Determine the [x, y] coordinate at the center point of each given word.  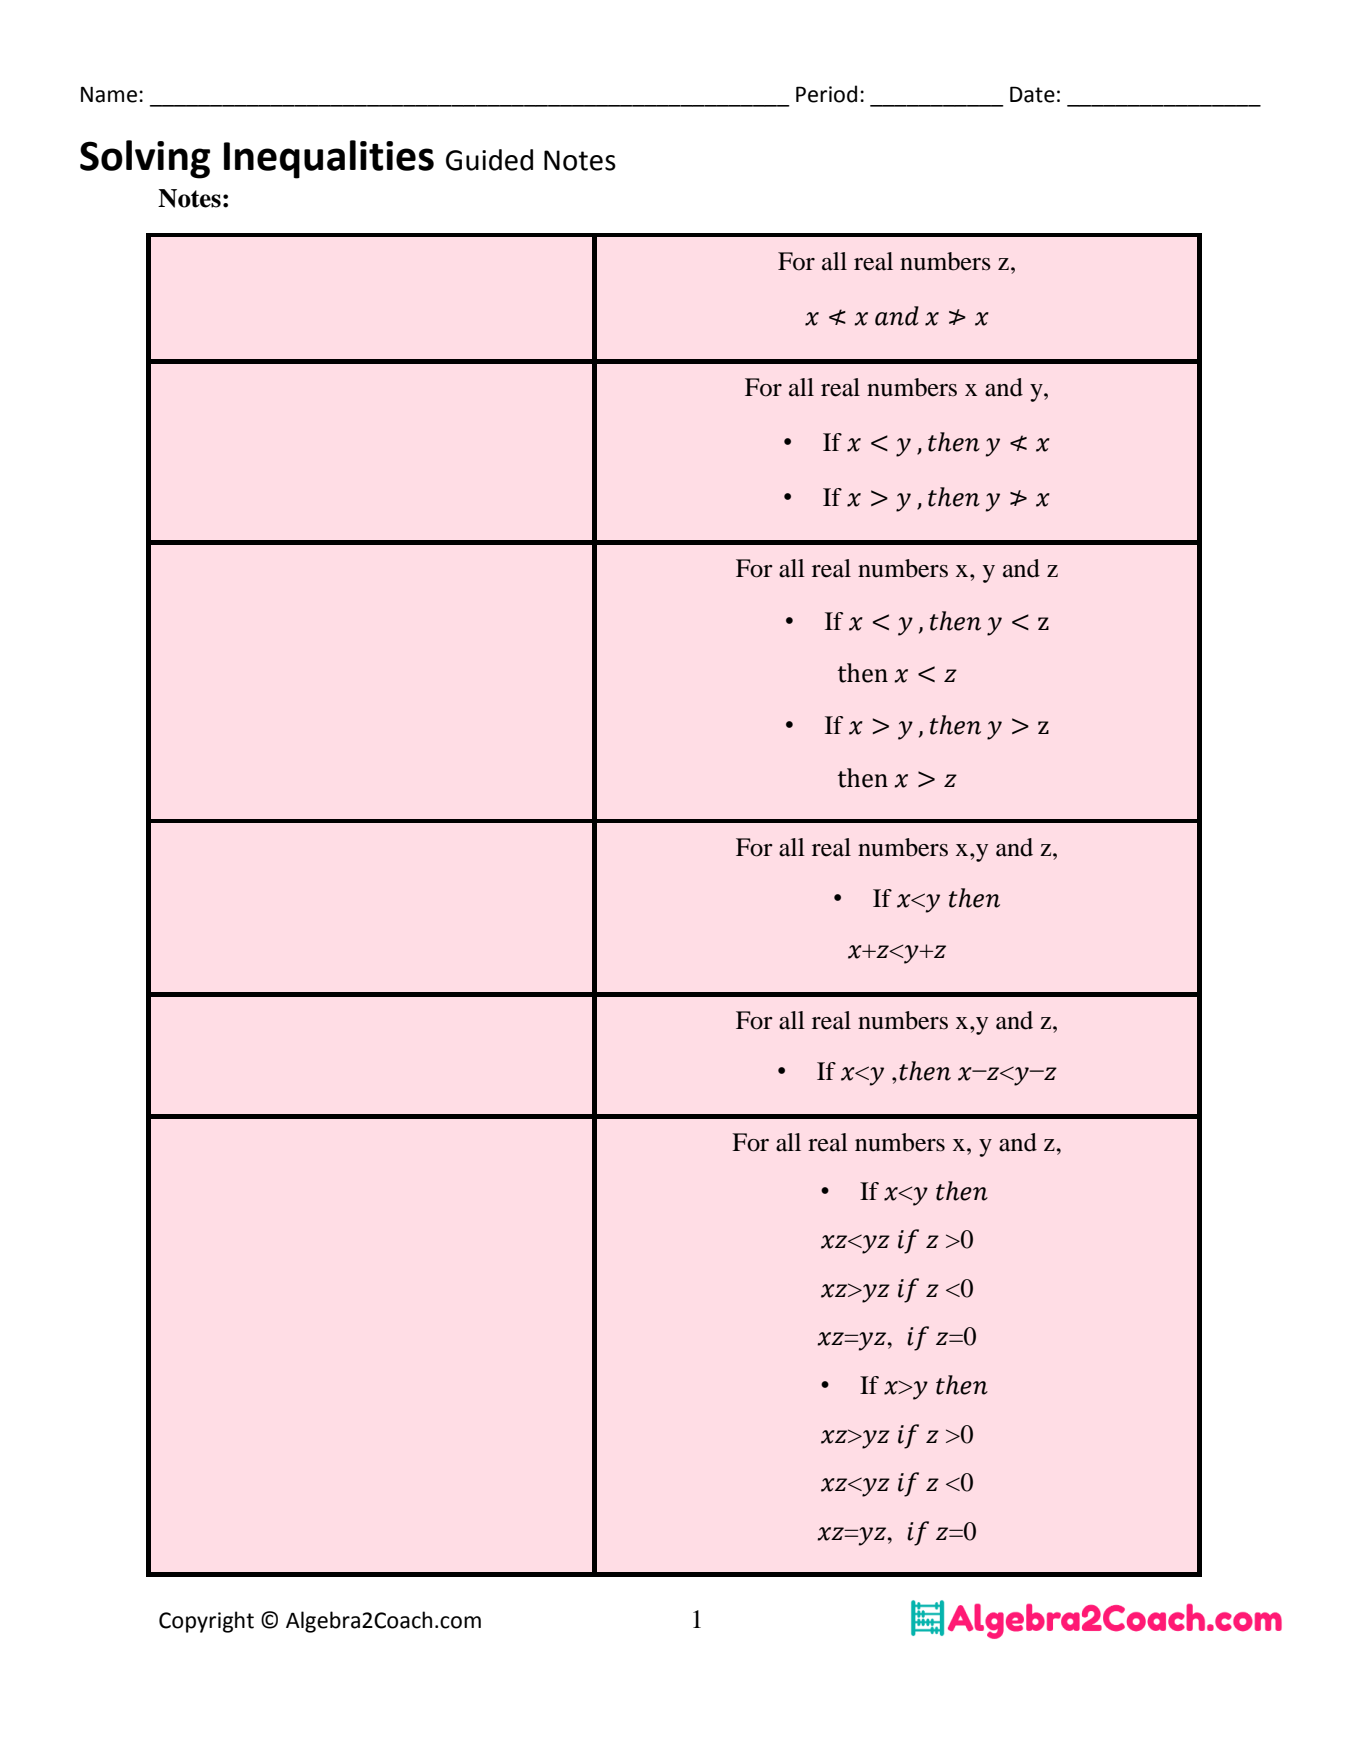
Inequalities [329, 159]
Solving [145, 159]
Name [109, 94]
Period [826, 94]
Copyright [206, 1622]
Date [1032, 94]
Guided [489, 160]
